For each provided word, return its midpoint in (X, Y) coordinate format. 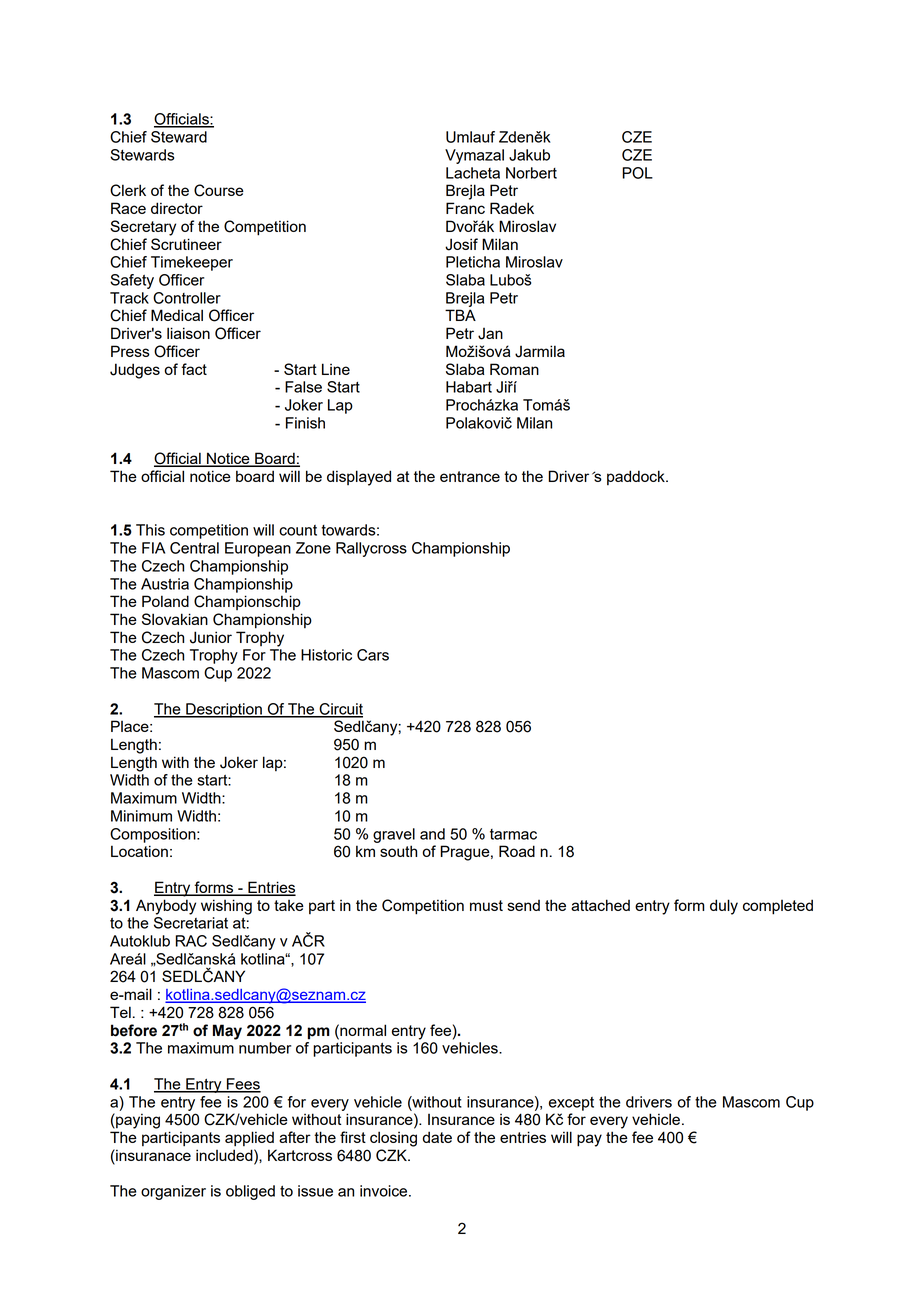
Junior (211, 637)
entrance (470, 476)
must (486, 905)
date (437, 1137)
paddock (637, 477)
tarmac (513, 834)
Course (219, 190)
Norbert (531, 173)
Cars (373, 655)
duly (724, 907)
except (571, 1104)
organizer (173, 1192)
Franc (465, 208)
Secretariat (191, 923)
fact (194, 369)
